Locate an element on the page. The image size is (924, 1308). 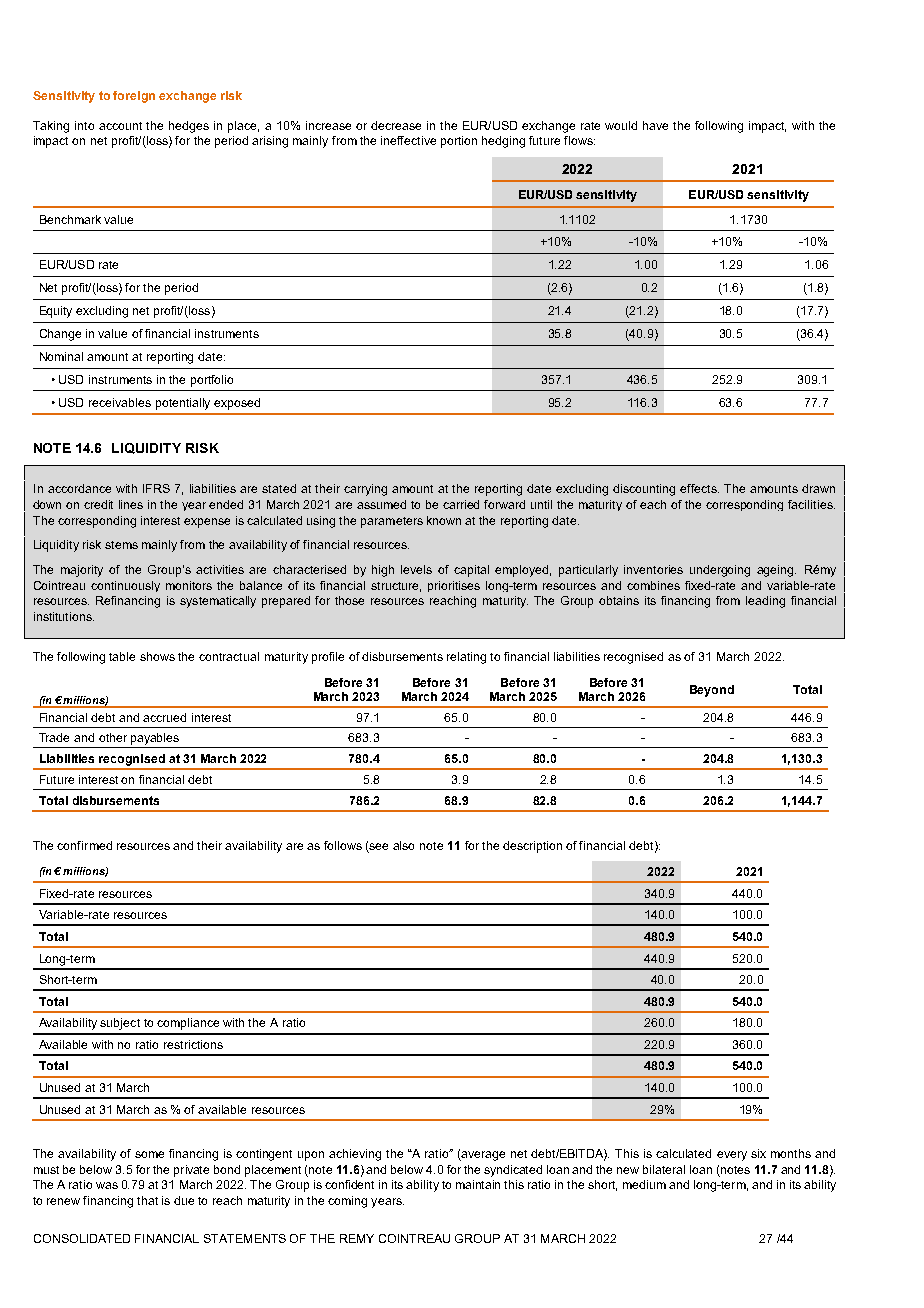
table is located at coordinates (122, 656).
